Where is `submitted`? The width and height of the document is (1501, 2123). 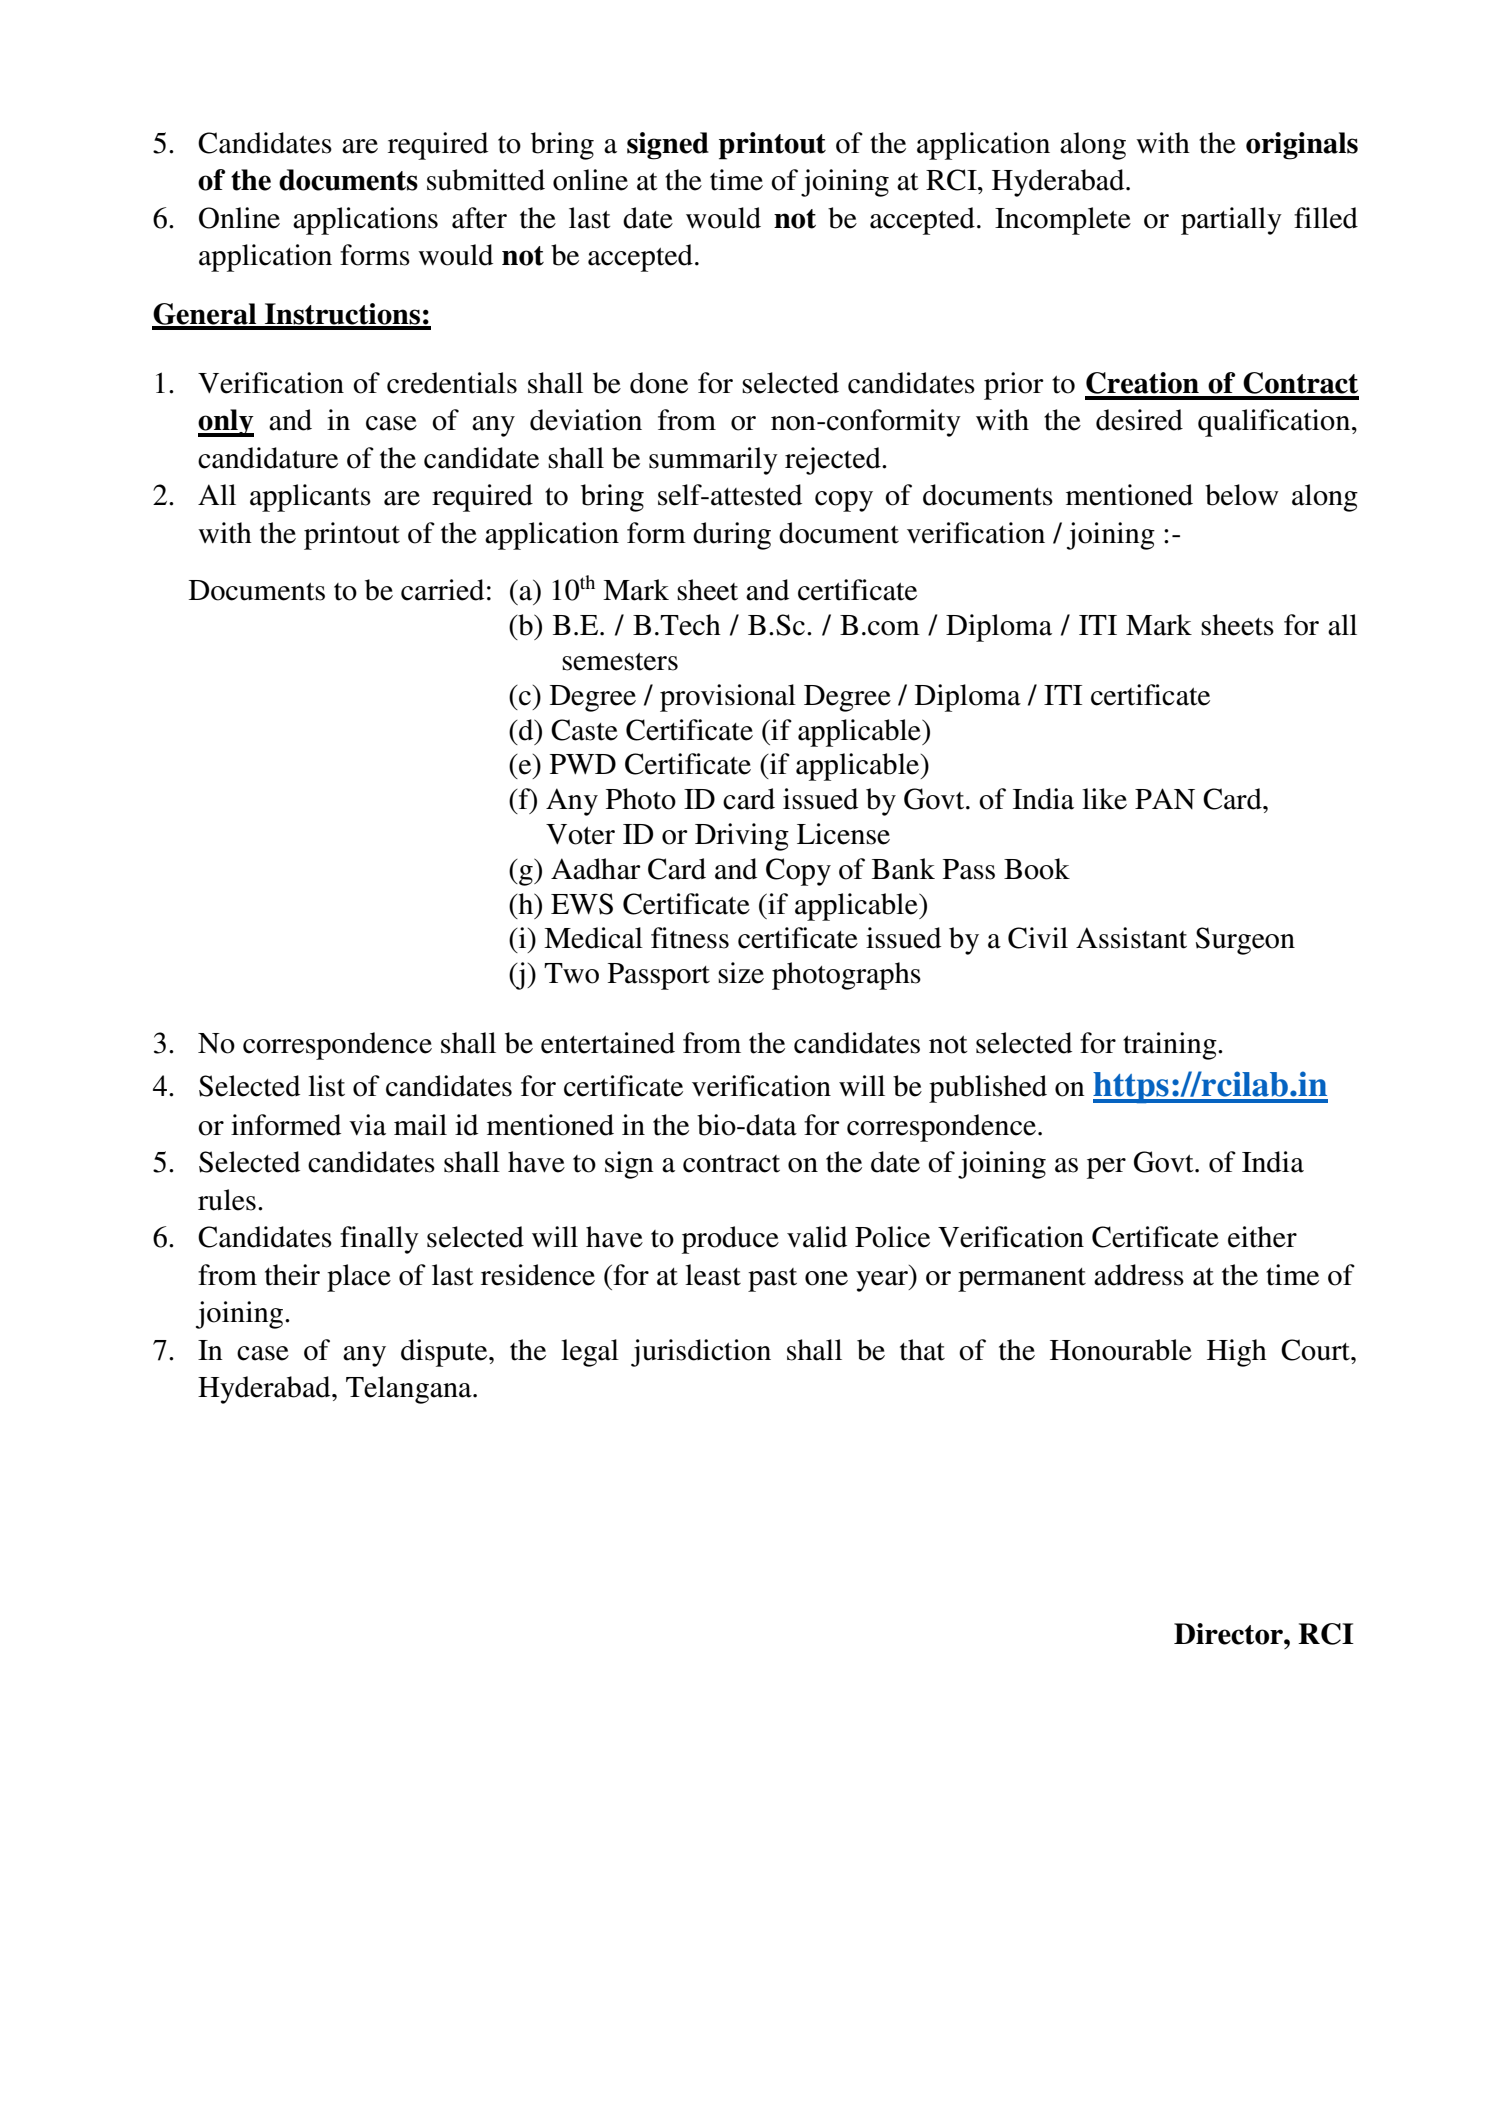 submitted is located at coordinates (486, 180).
